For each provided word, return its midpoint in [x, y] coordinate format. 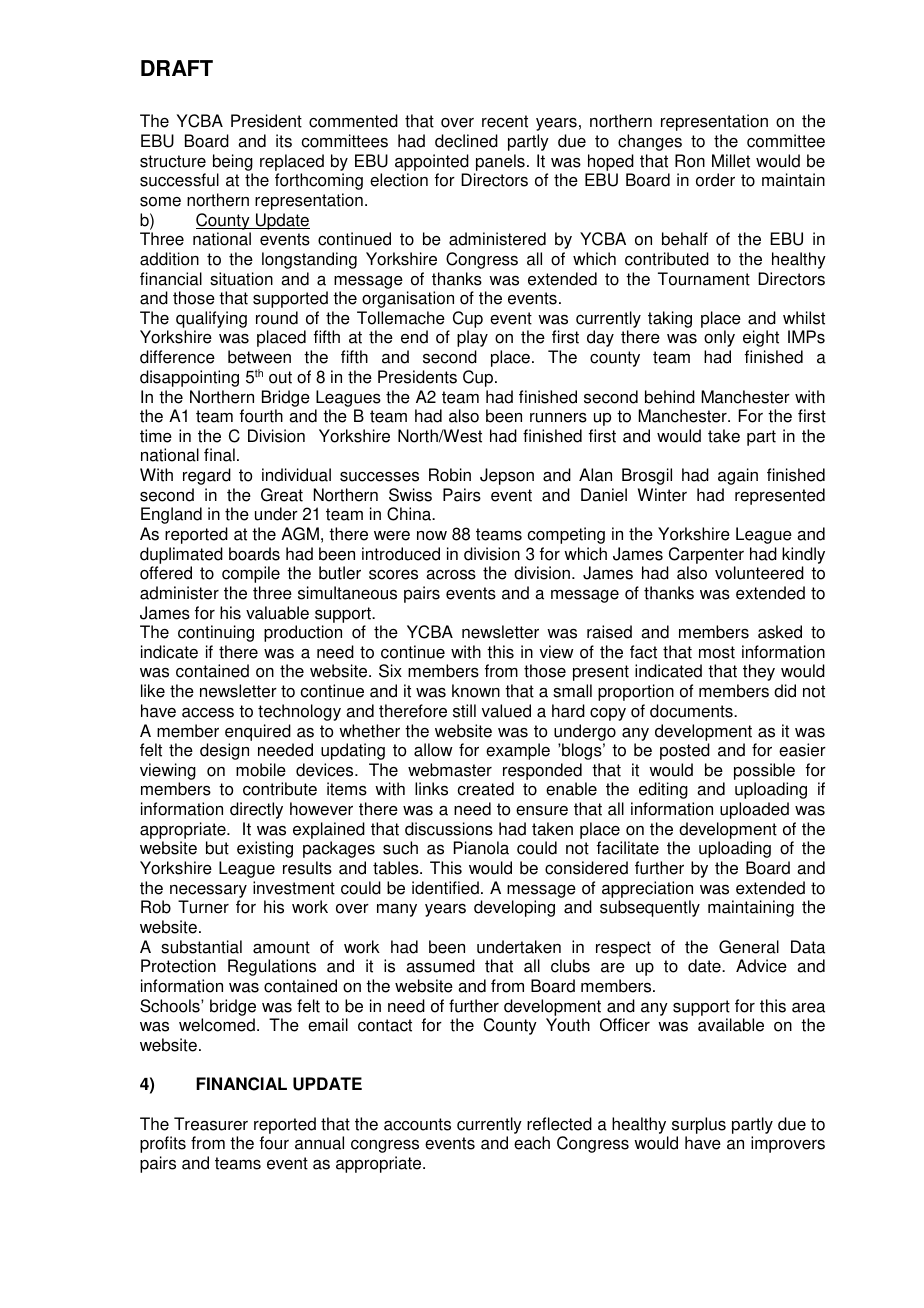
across [451, 574]
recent [505, 121]
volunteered [759, 573]
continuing [216, 633]
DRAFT [177, 68]
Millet [731, 161]
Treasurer [211, 1124]
